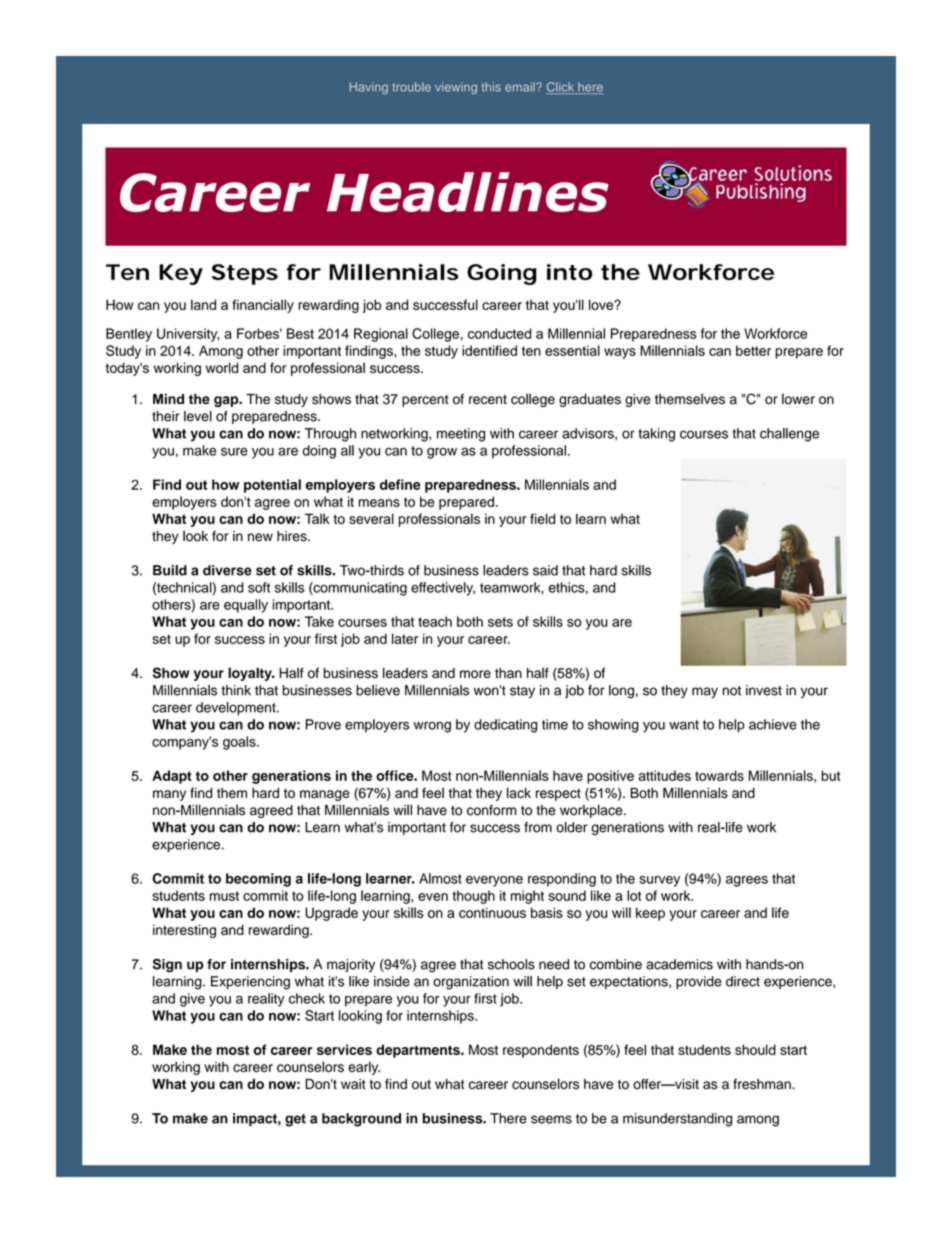  What do you see at coordinates (246, 606) in the screenshot?
I see `equally` at bounding box center [246, 606].
